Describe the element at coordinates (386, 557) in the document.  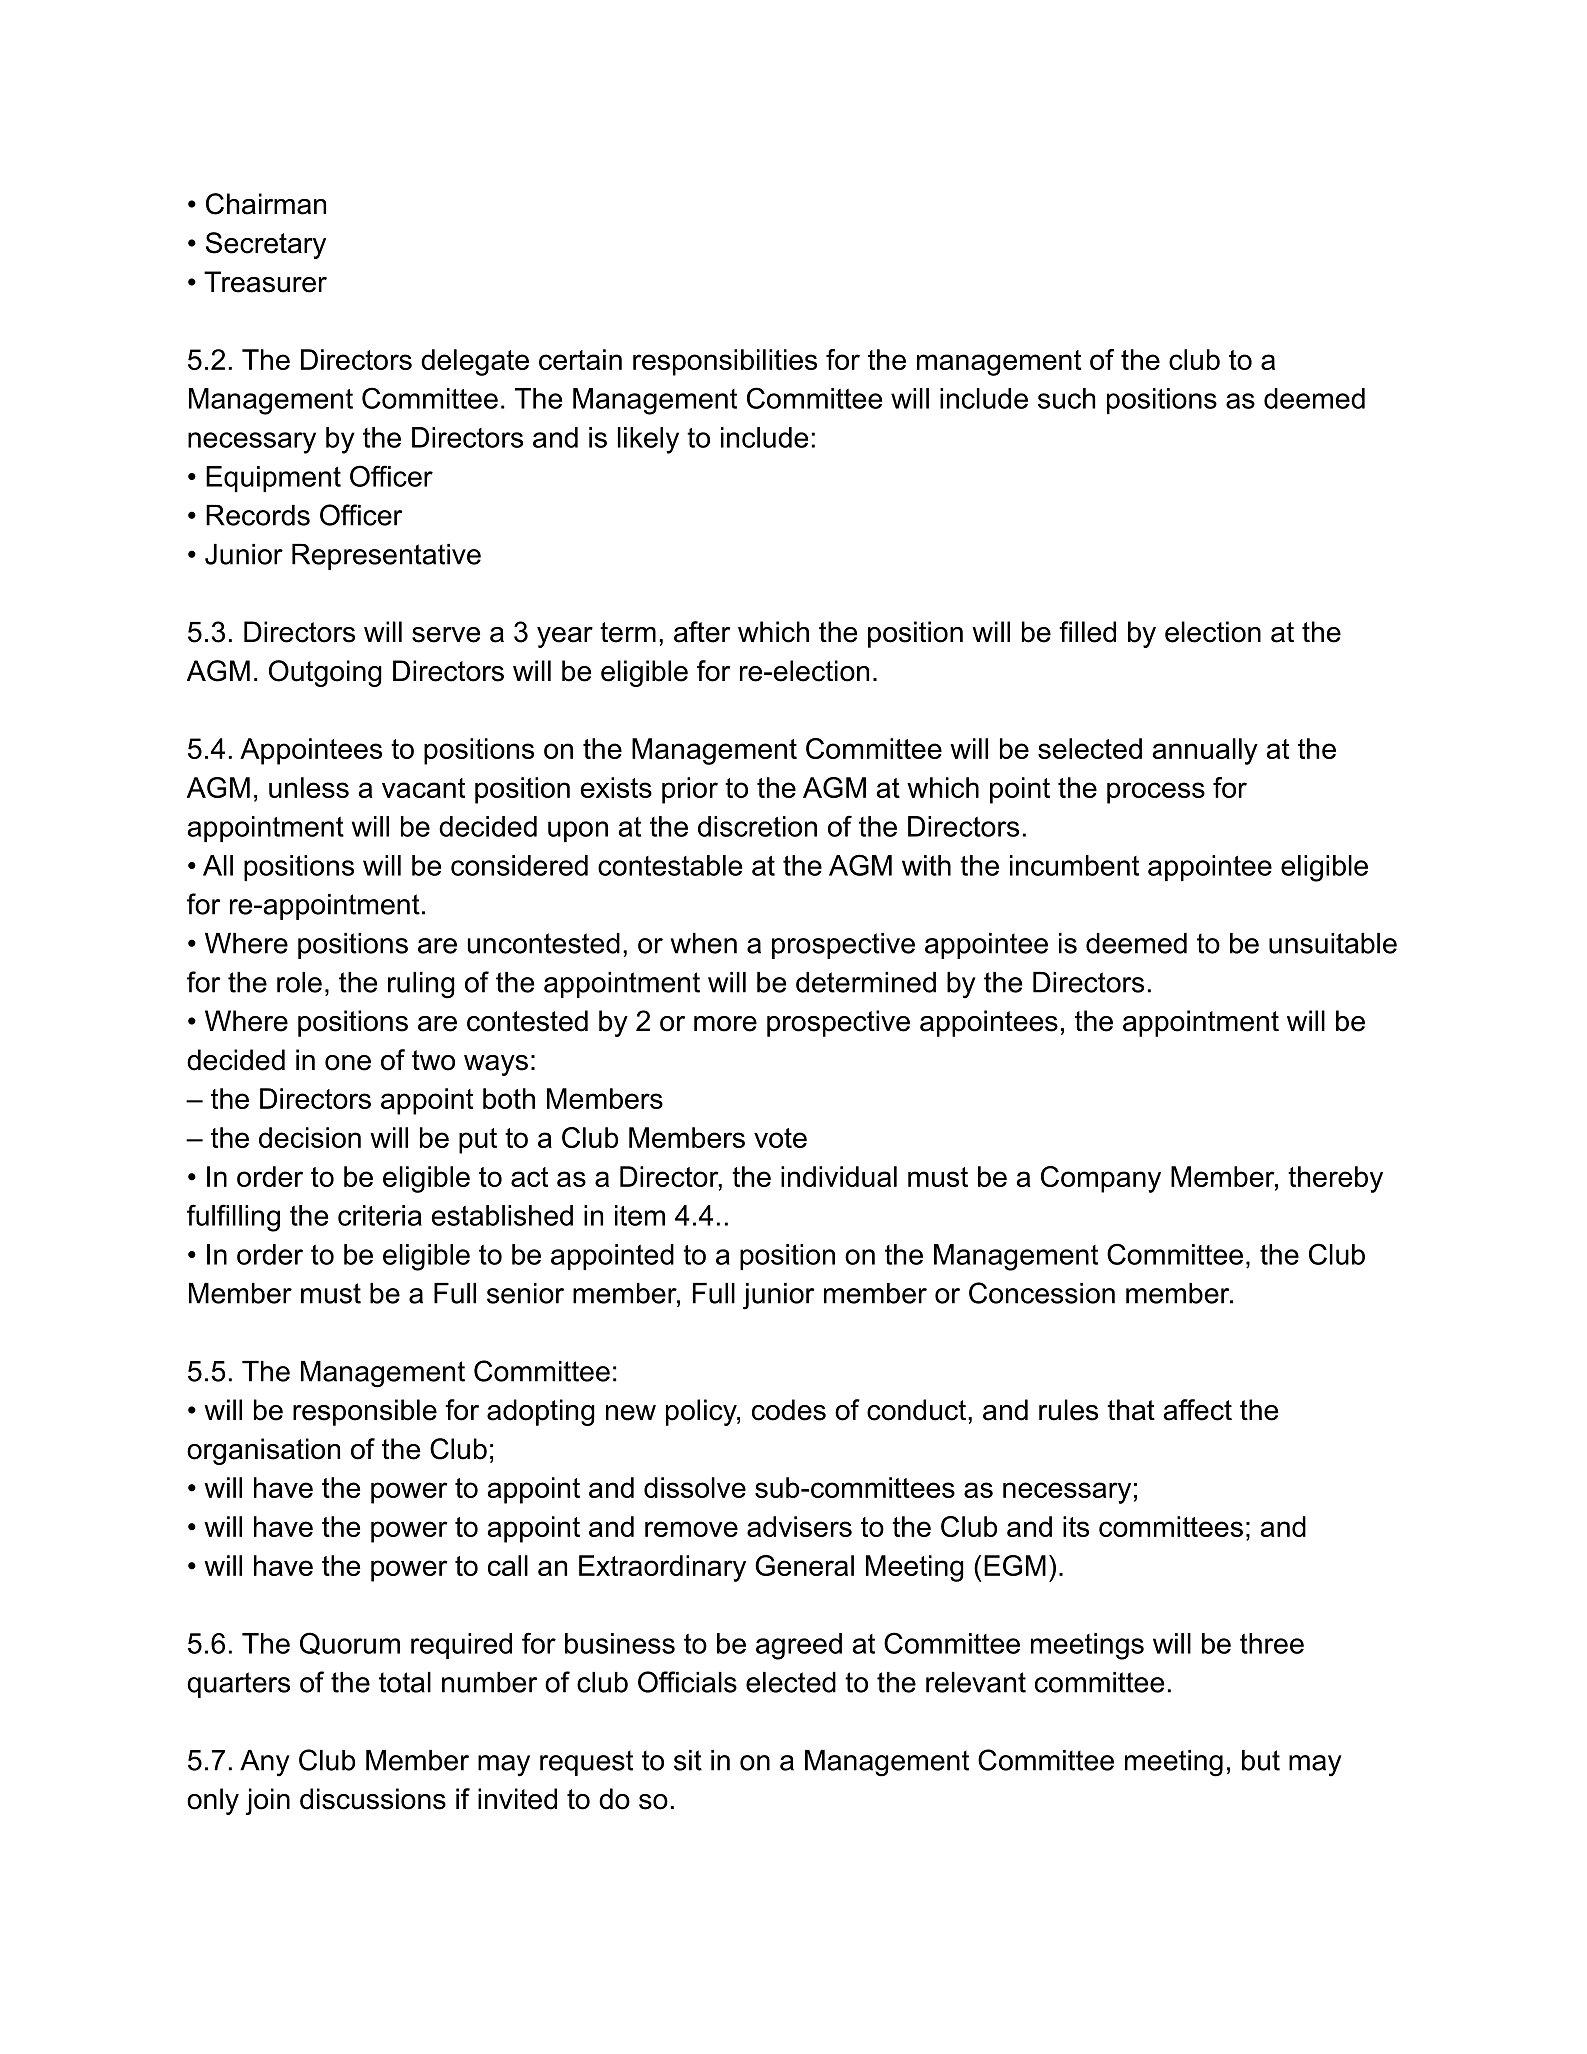
I see `Representative` at that location.
